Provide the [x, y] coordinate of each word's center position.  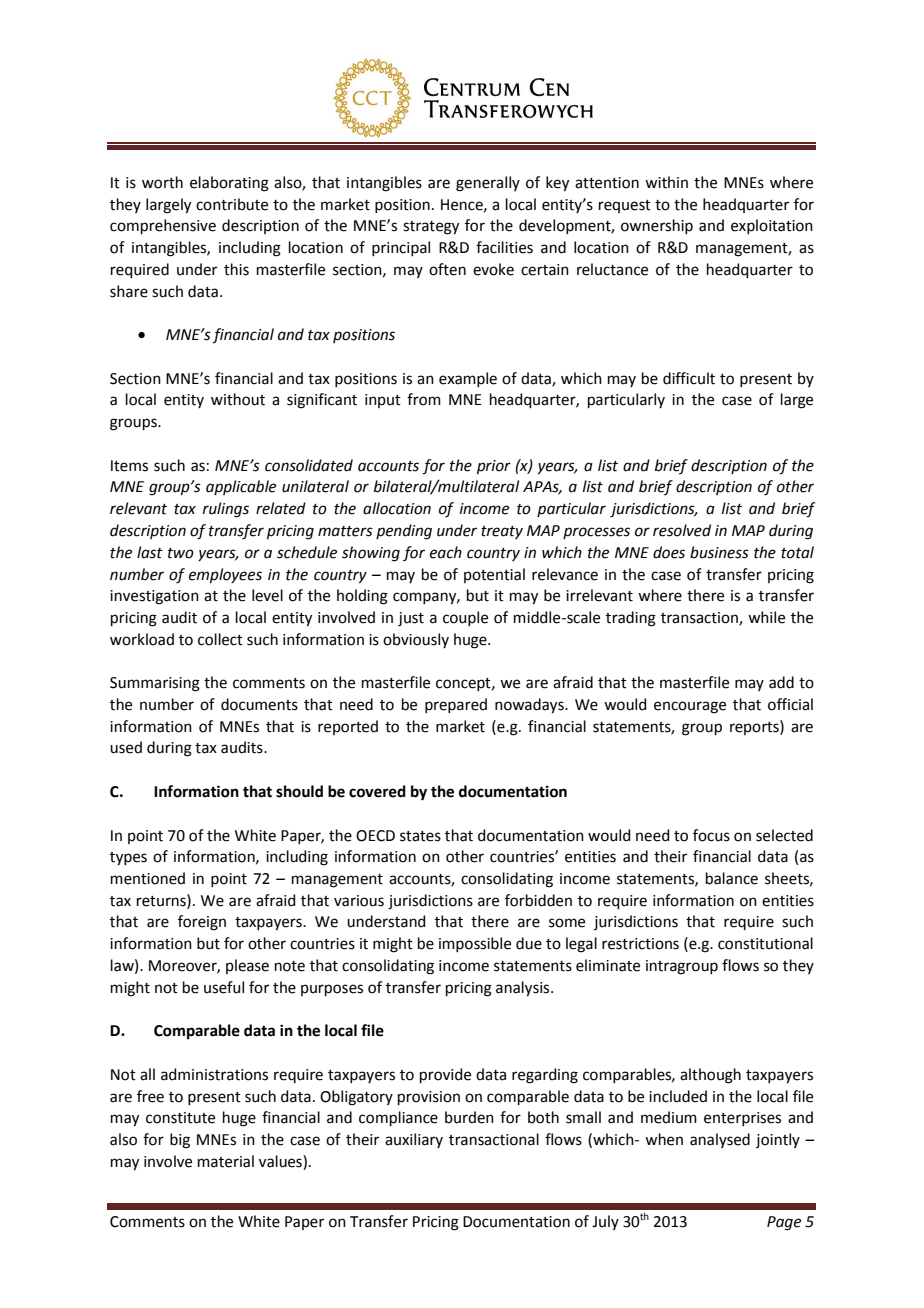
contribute [232, 204]
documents [259, 704]
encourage [690, 707]
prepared [456, 705]
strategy [431, 228]
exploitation [772, 226]
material [226, 1161]
